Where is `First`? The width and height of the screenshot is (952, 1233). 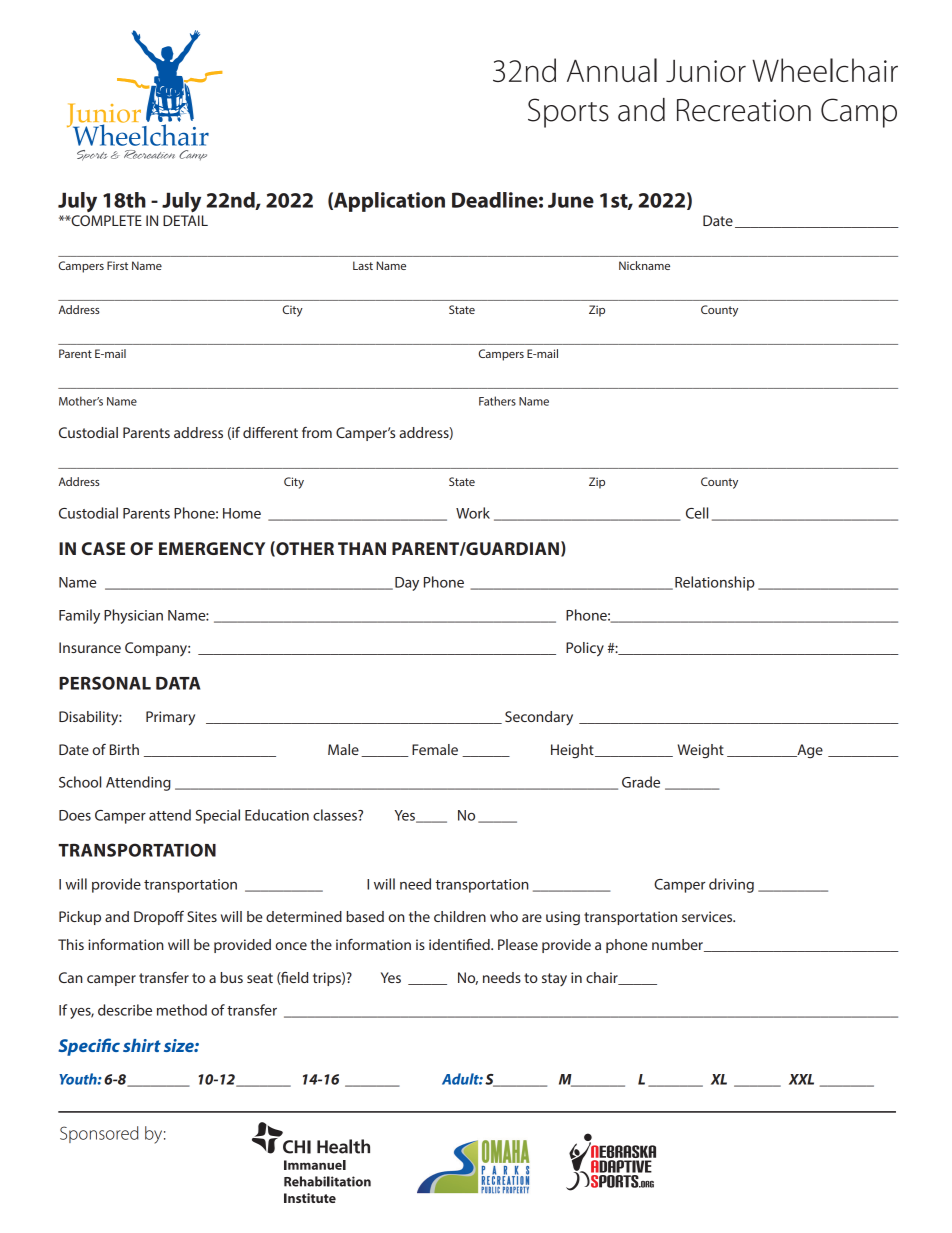 First is located at coordinates (117, 265).
